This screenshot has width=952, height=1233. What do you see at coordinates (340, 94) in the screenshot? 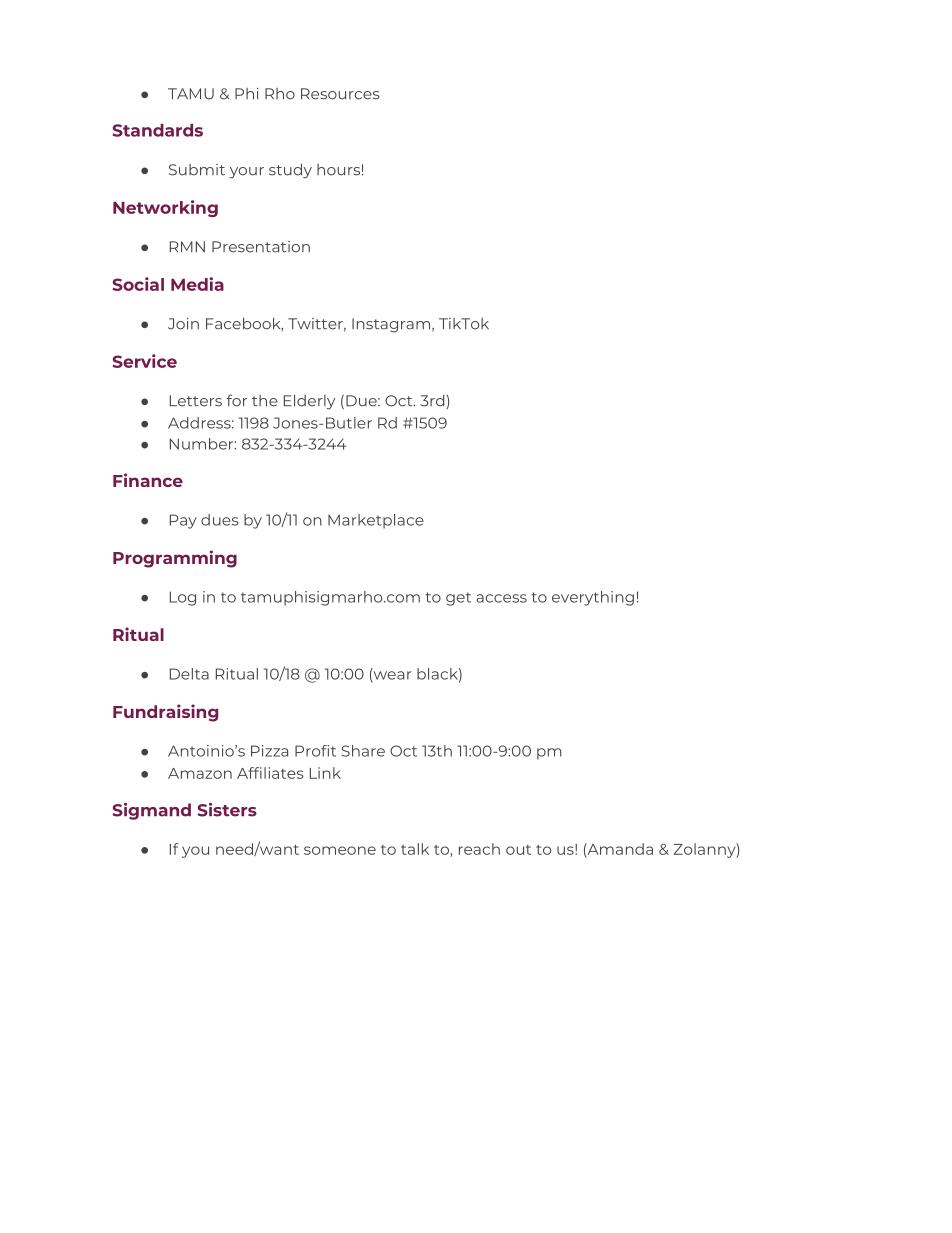
I see `Resources` at bounding box center [340, 94].
